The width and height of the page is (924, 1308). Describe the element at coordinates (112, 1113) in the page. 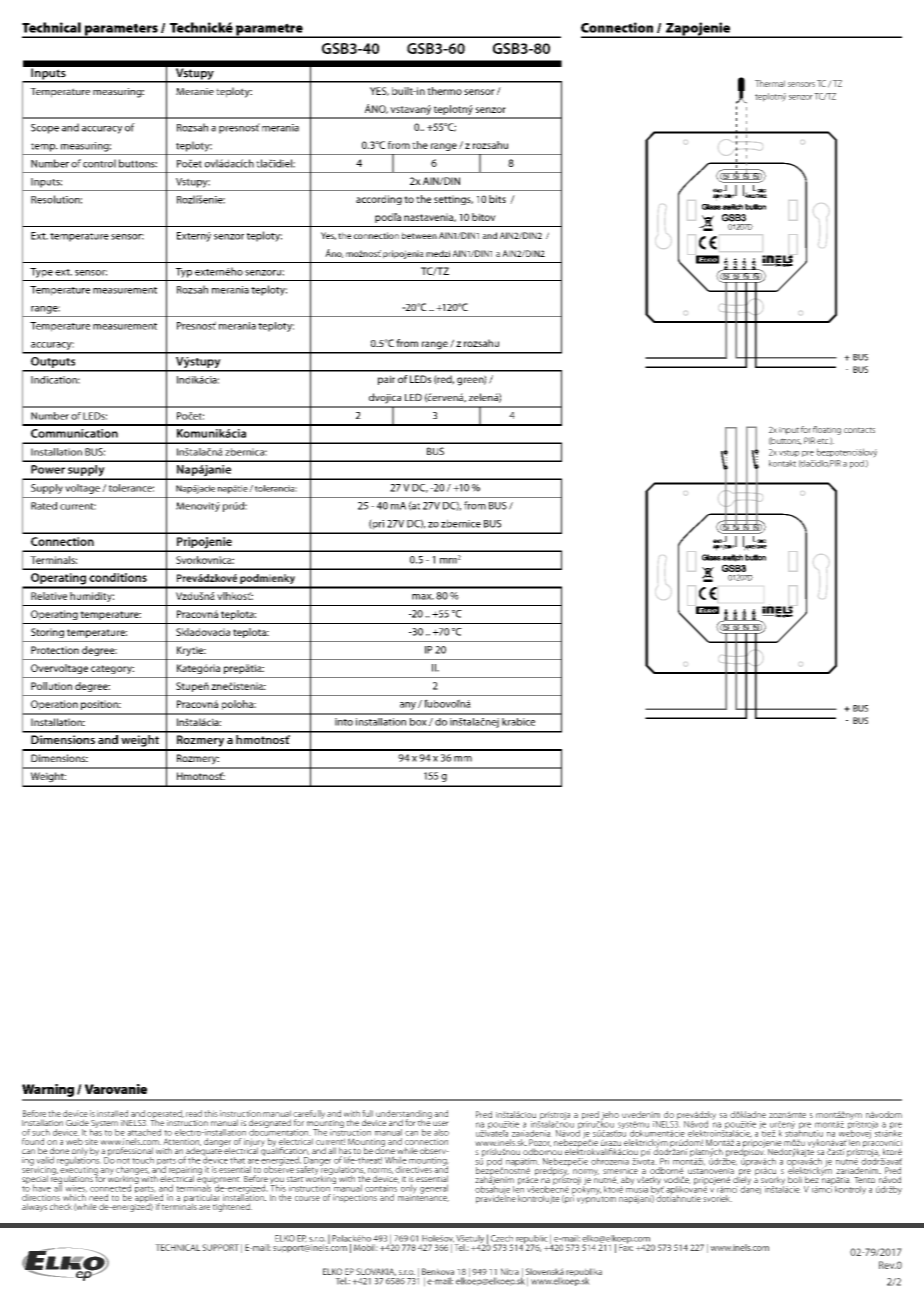

I see `installed` at that location.
